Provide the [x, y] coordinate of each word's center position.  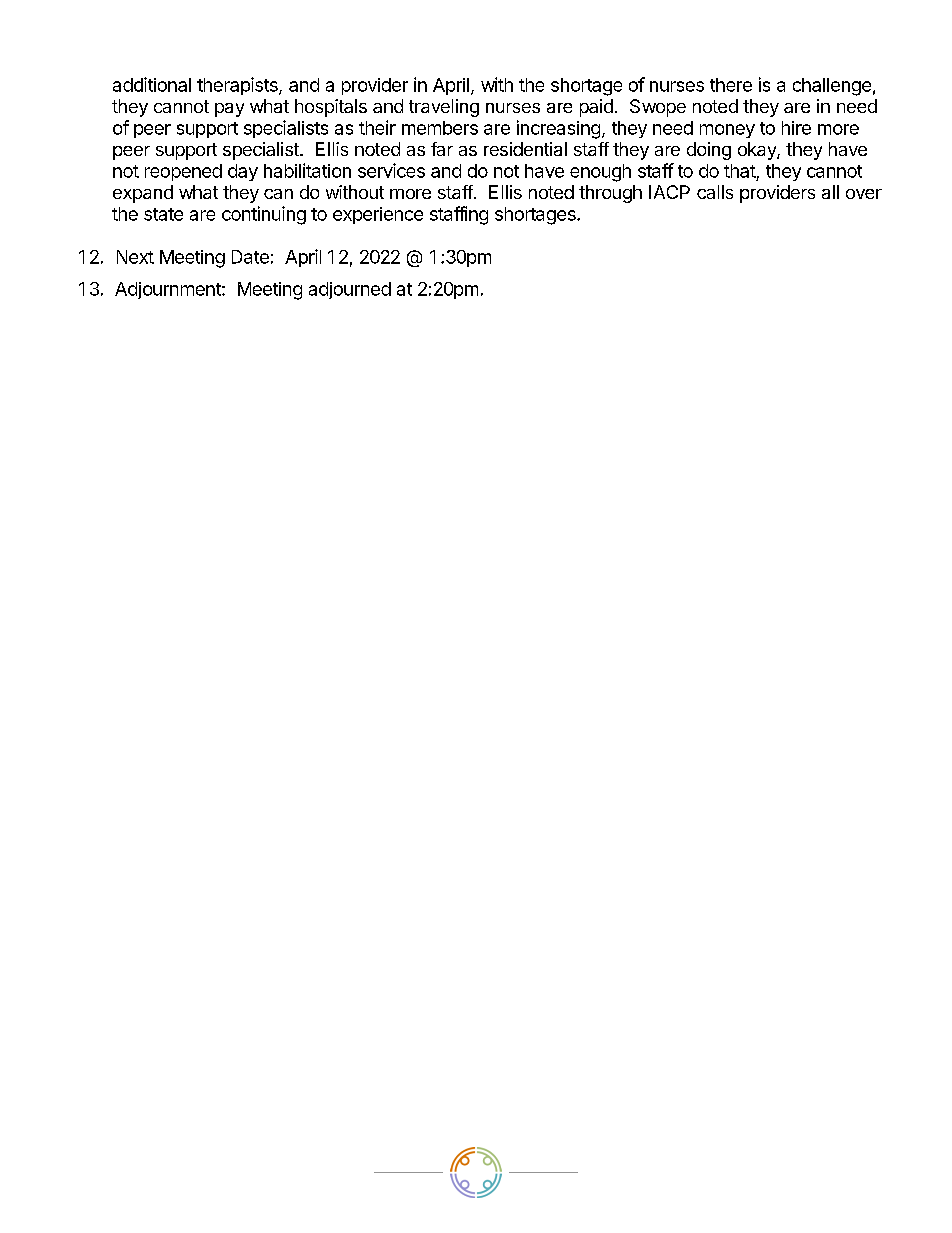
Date [250, 257]
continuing [264, 215]
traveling [444, 108]
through [610, 194]
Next [135, 257]
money [727, 131]
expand [143, 194]
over [864, 194]
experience [378, 215]
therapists [238, 86]
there [731, 85]
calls [715, 192]
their [377, 127]
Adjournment [169, 290]
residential [525, 149]
